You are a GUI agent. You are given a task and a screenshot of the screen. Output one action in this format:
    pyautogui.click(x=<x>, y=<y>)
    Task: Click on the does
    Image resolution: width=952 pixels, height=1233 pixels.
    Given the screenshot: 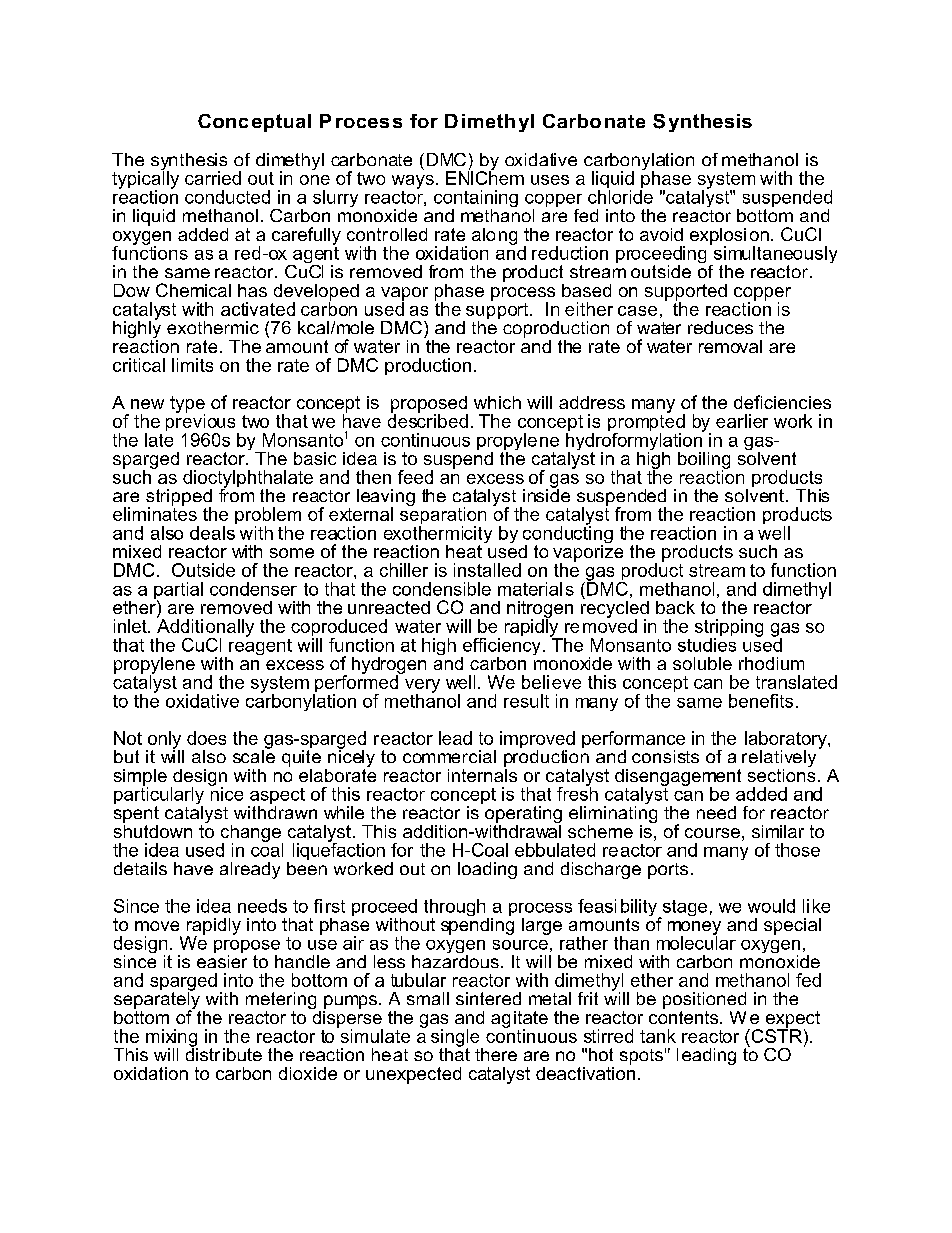 What is the action you would take?
    pyautogui.click(x=206, y=738)
